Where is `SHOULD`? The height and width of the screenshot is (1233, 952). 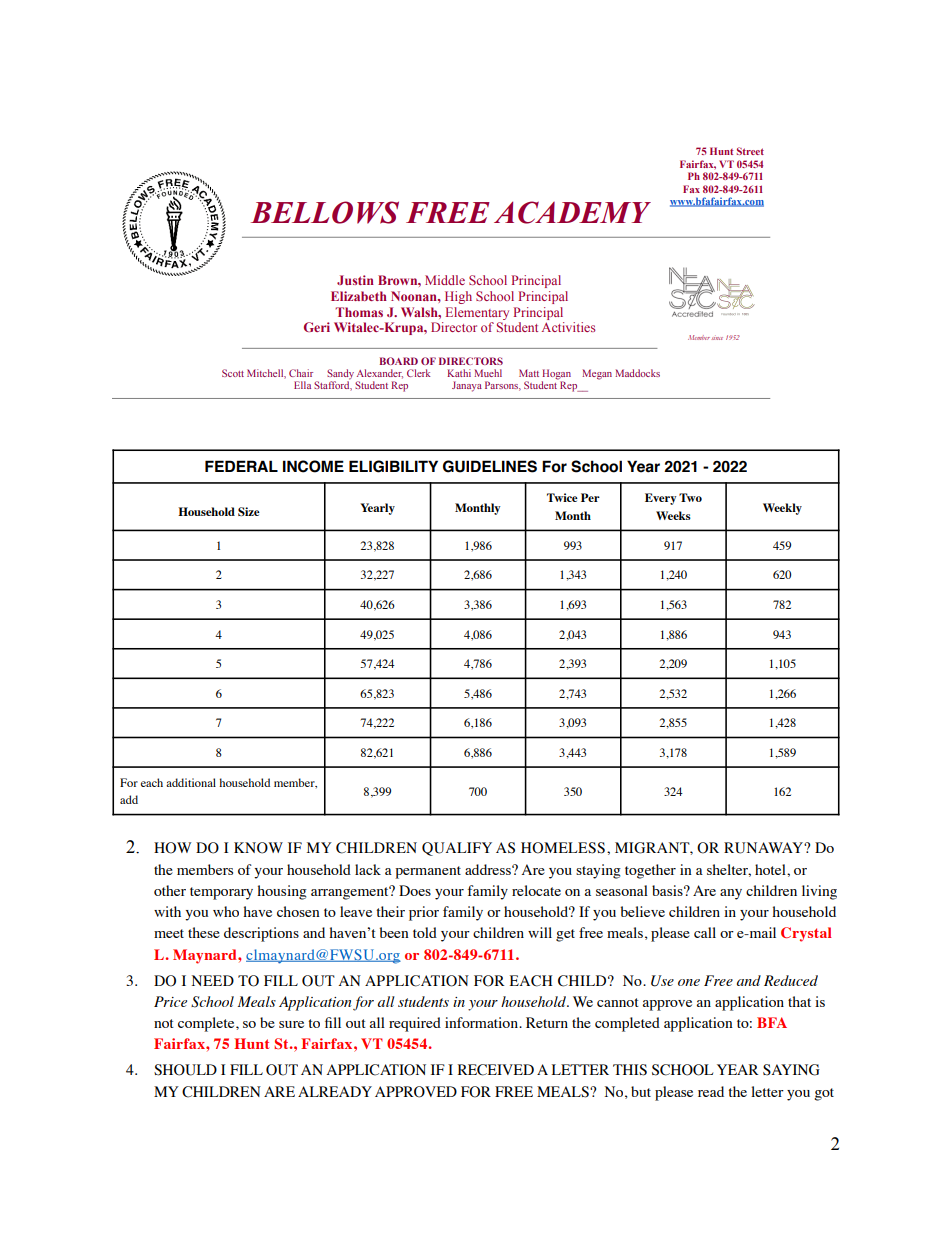
SHOULD is located at coordinates (185, 1070).
